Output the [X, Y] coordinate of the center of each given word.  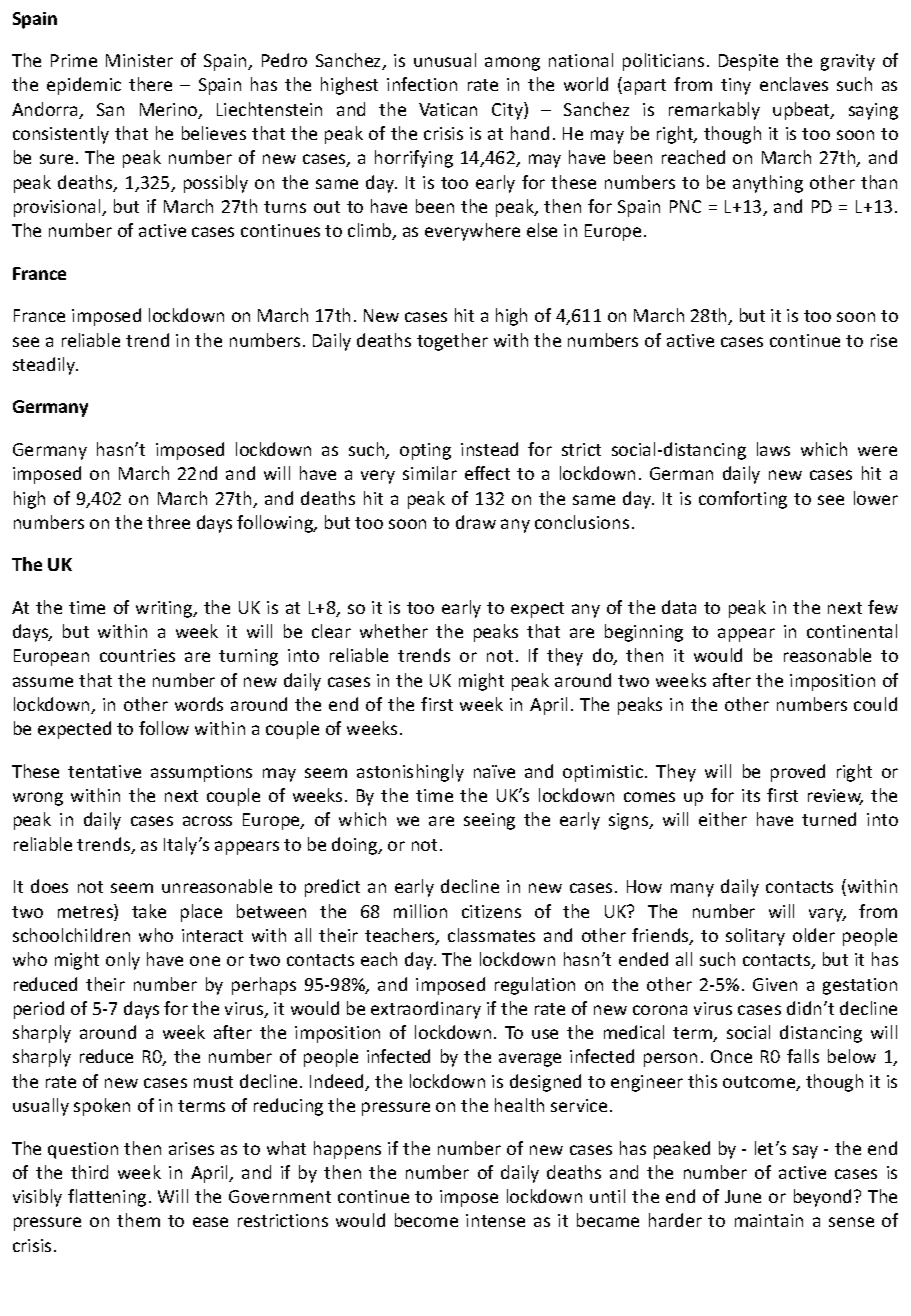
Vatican [448, 109]
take [149, 911]
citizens [491, 911]
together [452, 342]
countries [137, 655]
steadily [45, 366]
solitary [755, 937]
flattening [107, 1198]
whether [394, 631]
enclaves [794, 84]
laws [773, 449]
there [150, 84]
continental [852, 631]
